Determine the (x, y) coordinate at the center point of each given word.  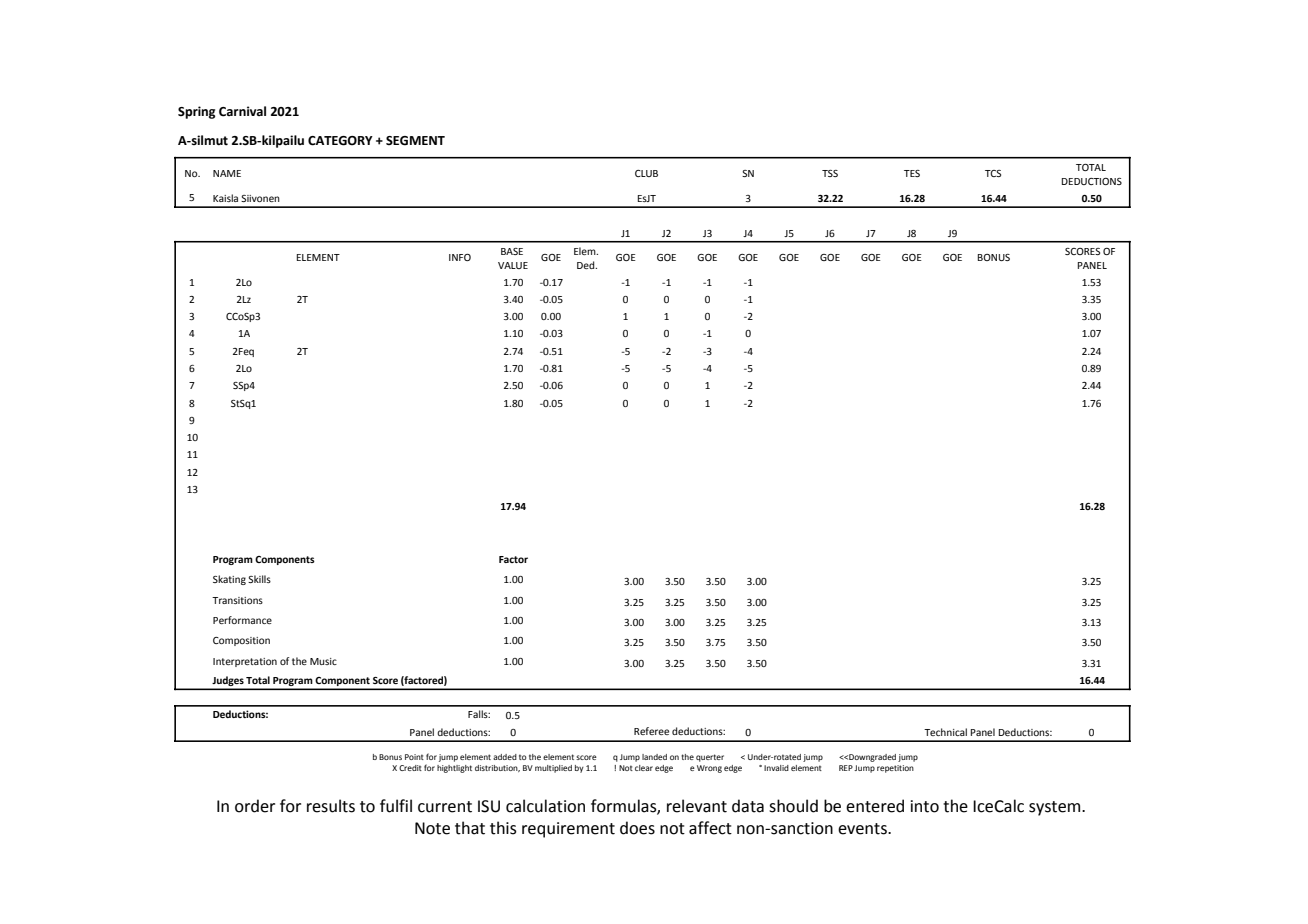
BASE (512, 251)
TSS (830, 173)
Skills (259, 579)
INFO (460, 257)
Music (323, 661)
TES (912, 173)
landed (654, 757)
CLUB (646, 173)
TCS (993, 173)
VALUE (513, 265)
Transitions (237, 600)
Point (414, 757)
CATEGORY (340, 141)
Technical (945, 732)
